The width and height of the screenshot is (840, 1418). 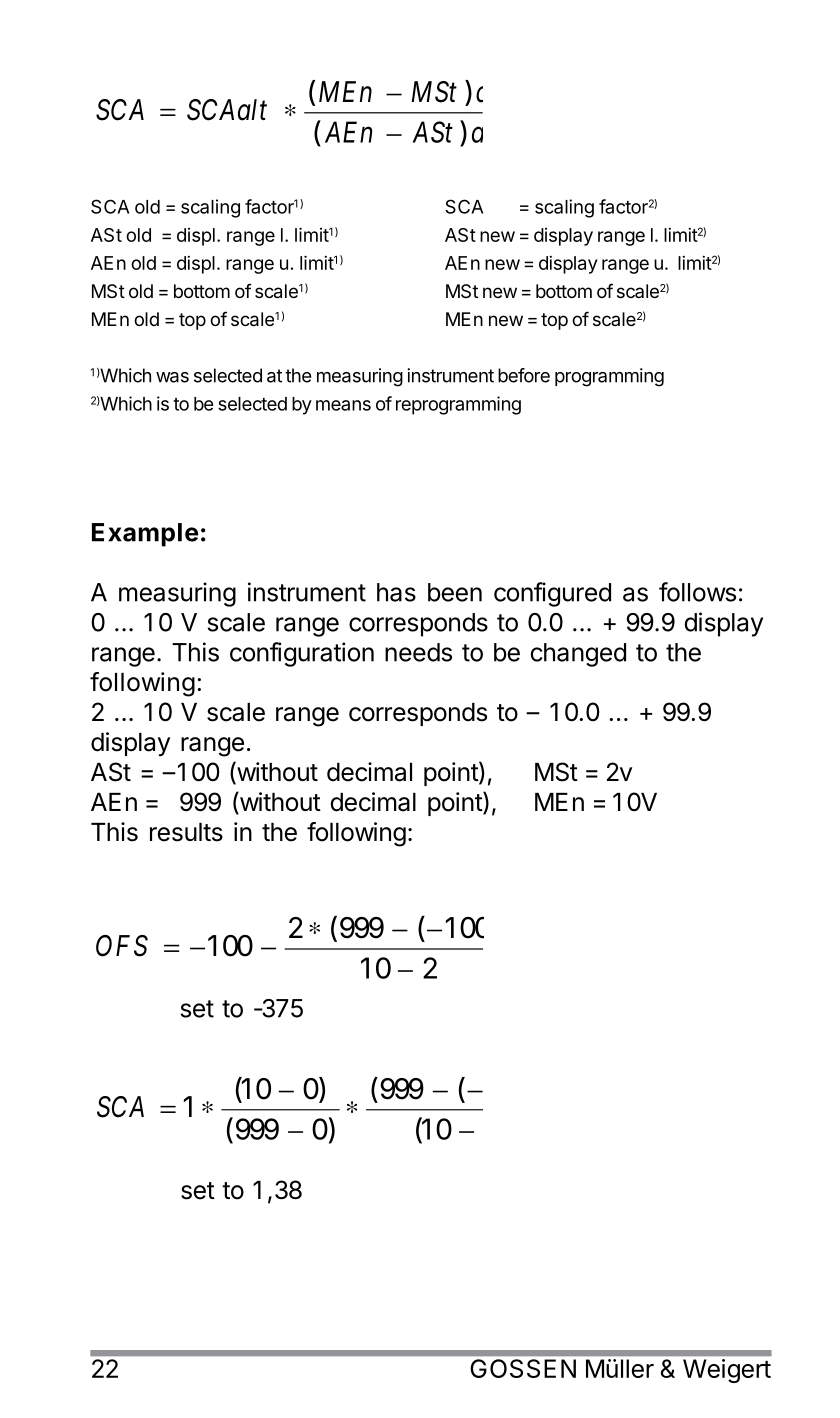 What do you see at coordinates (343, 405) in the screenshot?
I see `means` at bounding box center [343, 405].
